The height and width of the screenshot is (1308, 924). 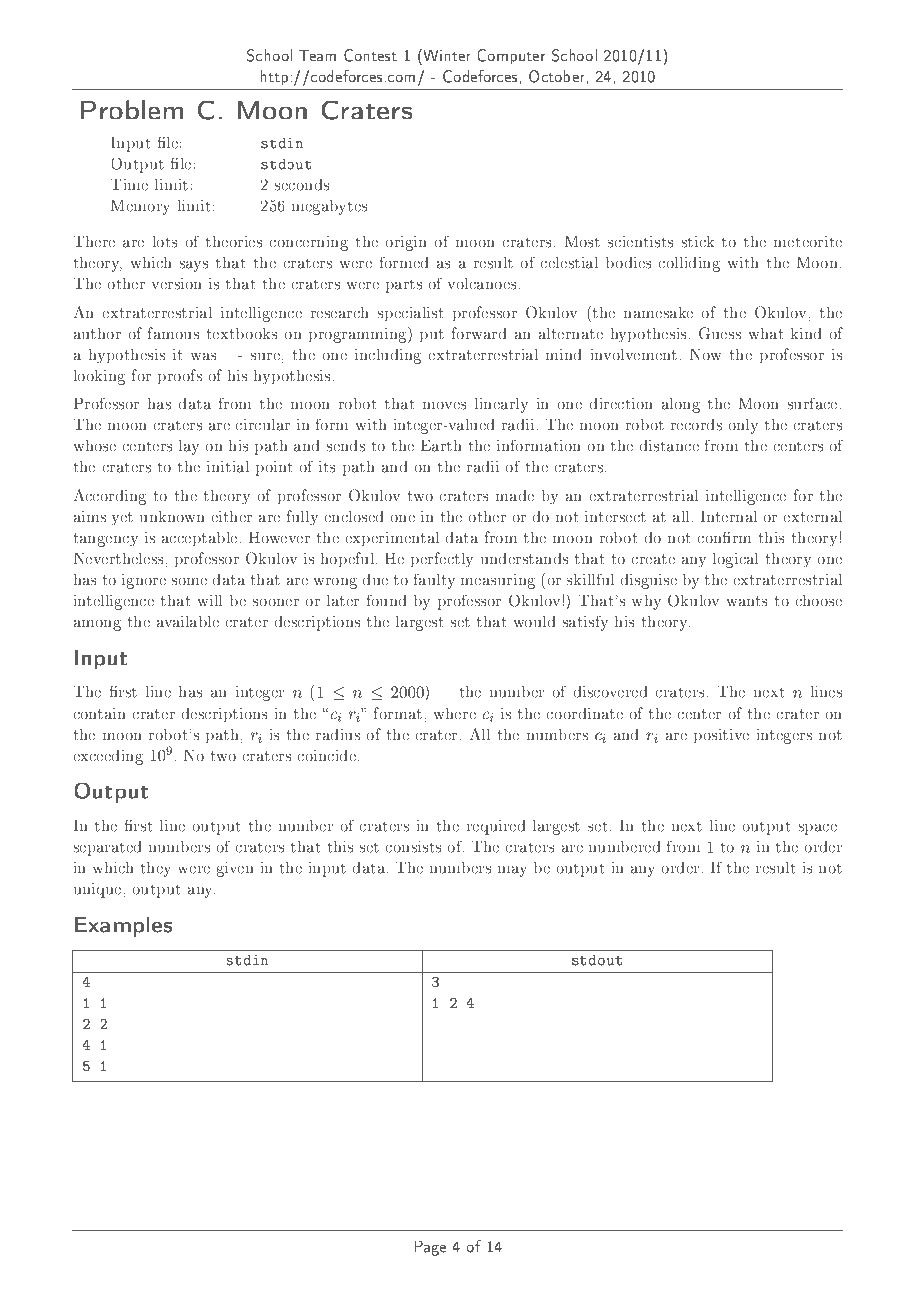 I want to click on Problem, so click(x=132, y=110).
